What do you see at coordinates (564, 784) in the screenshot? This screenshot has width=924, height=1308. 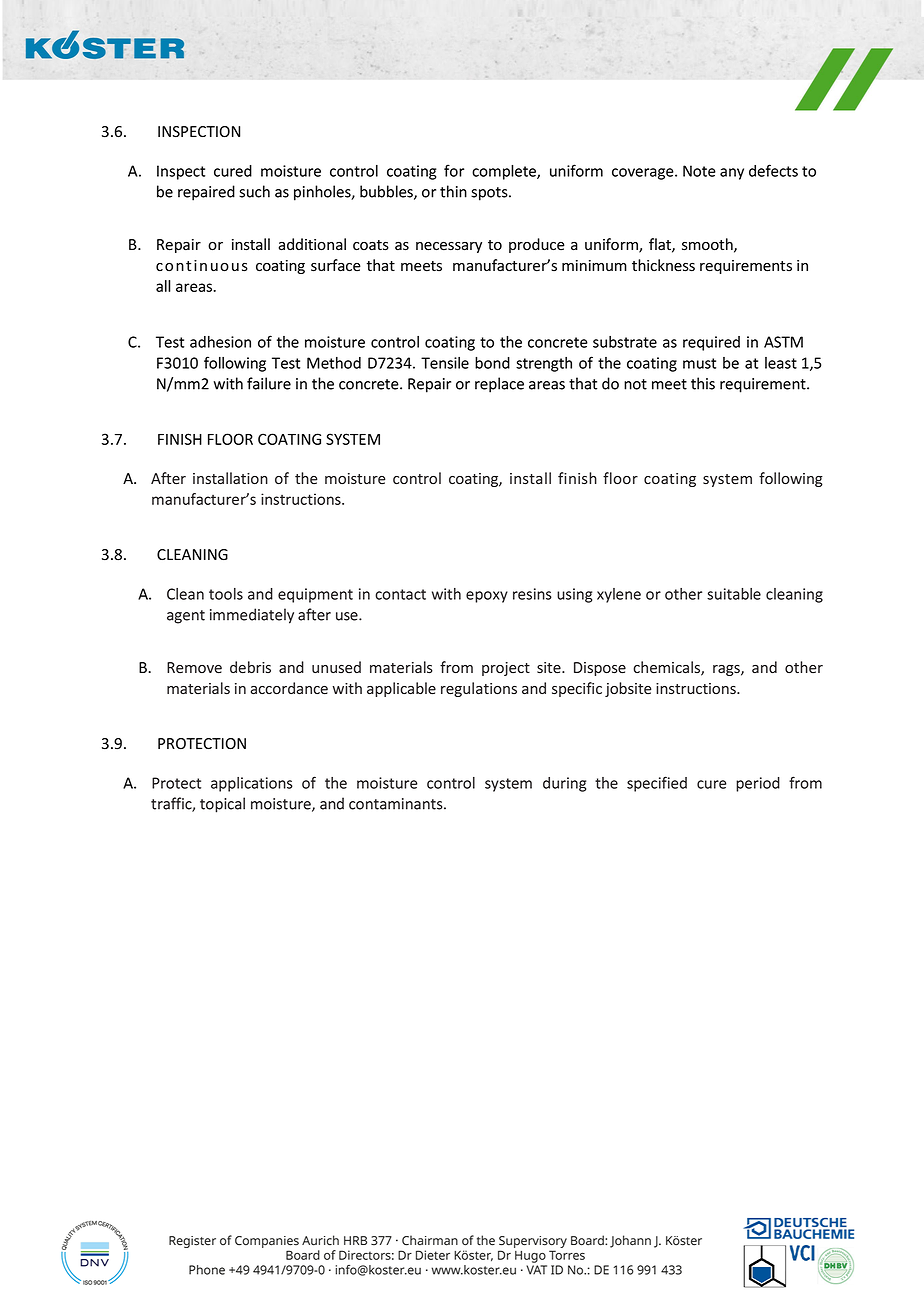 I see `during` at bounding box center [564, 784].
